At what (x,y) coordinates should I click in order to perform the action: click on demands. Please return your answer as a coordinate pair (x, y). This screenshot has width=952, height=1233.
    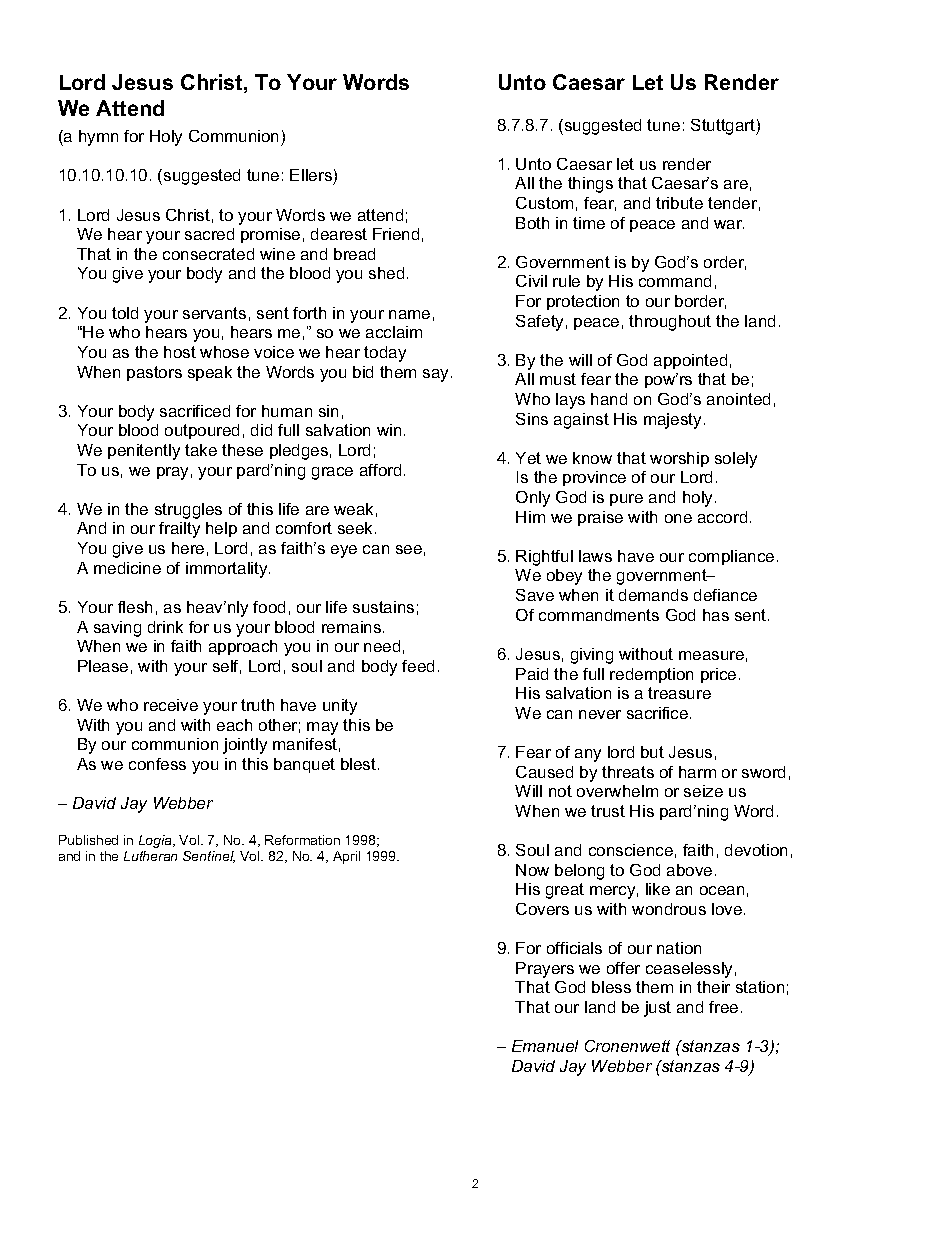
    Looking at the image, I should click on (653, 595).
